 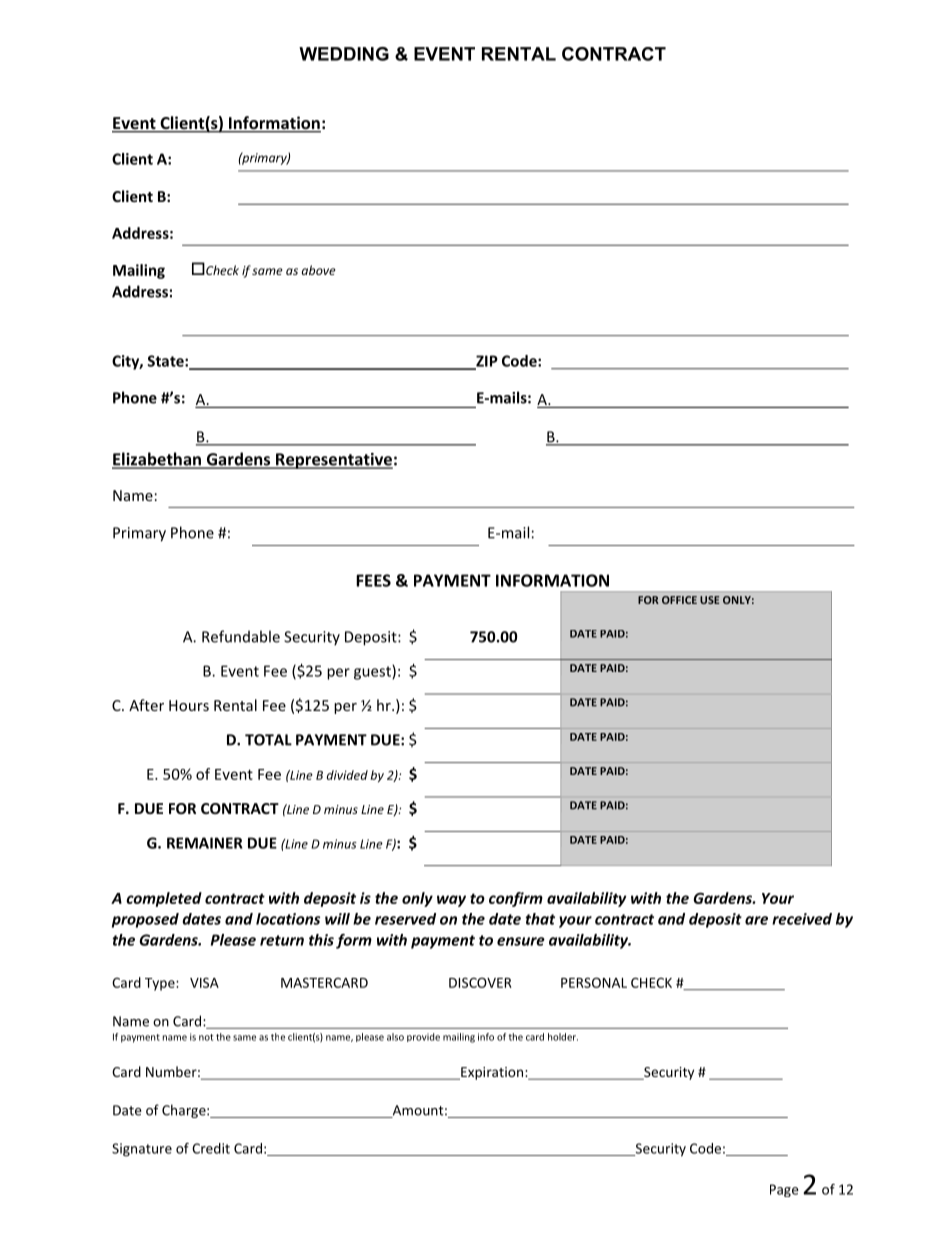 What do you see at coordinates (344, 54) in the page?
I see `WEDDING` at bounding box center [344, 54].
